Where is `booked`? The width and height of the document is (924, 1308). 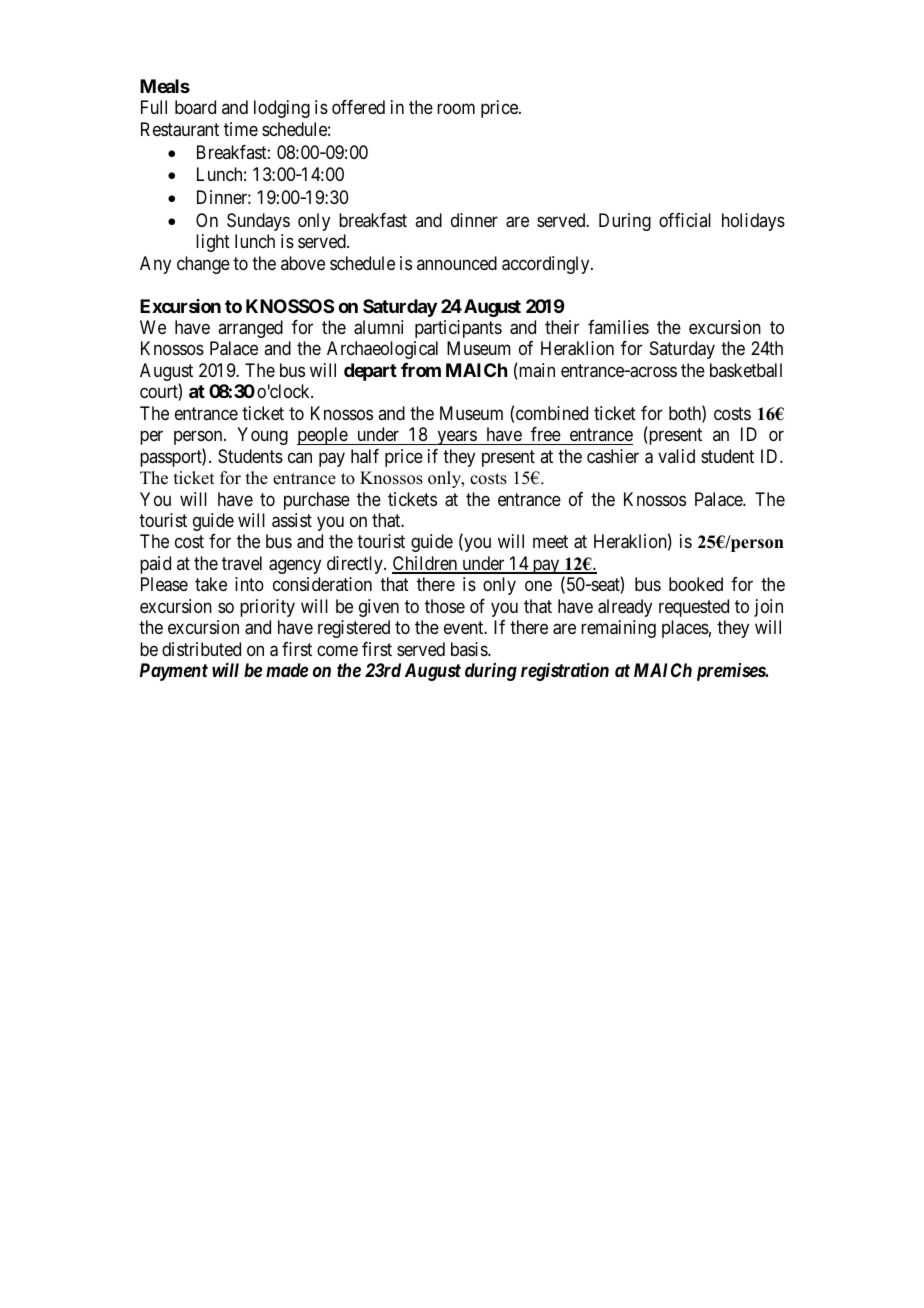
booked is located at coordinates (696, 584).
